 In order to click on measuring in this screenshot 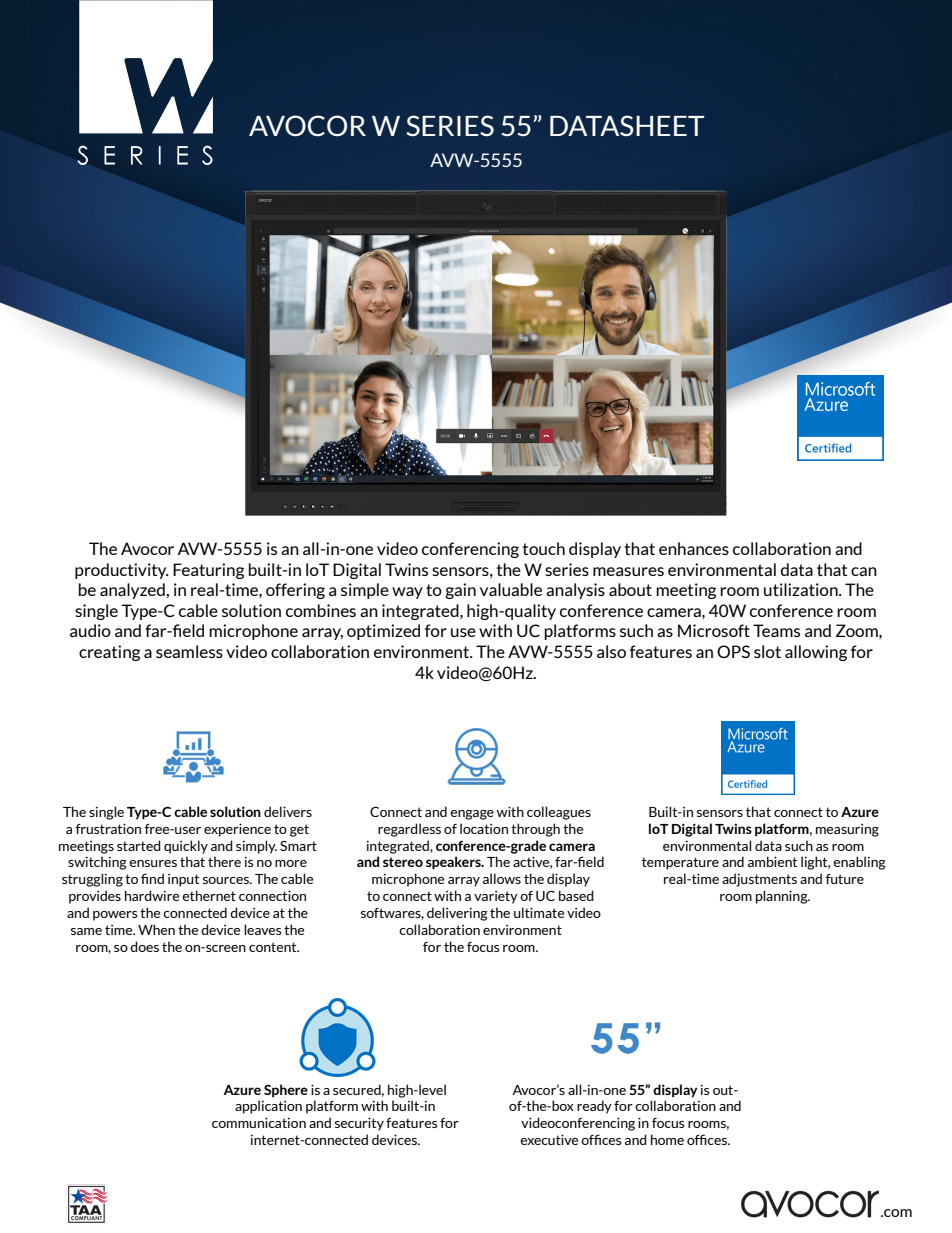, I will do `click(847, 830)`.
